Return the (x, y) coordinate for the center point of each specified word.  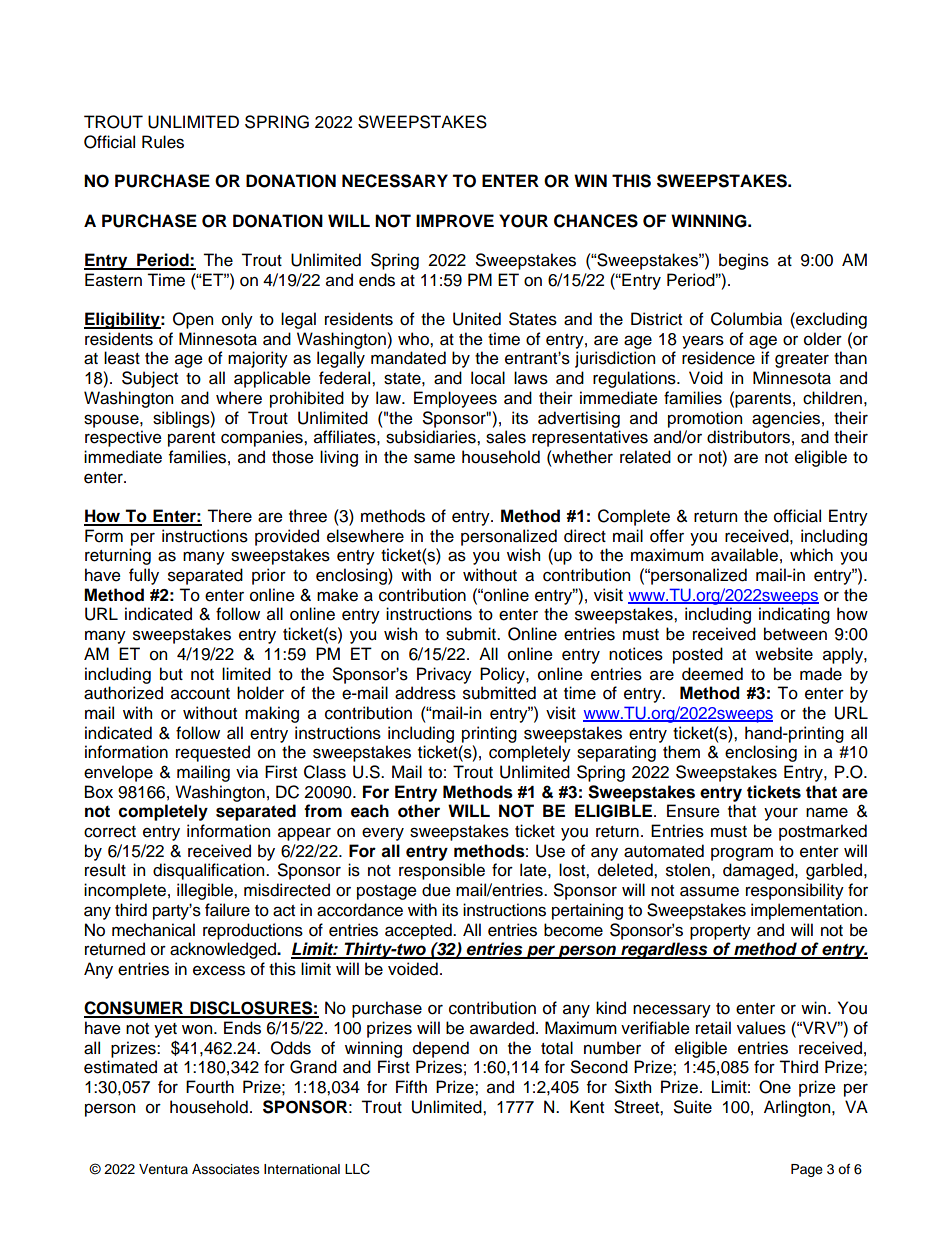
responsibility (795, 891)
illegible (206, 891)
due (436, 890)
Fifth (411, 1086)
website (784, 654)
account (200, 694)
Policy (503, 675)
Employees (455, 399)
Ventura (163, 1169)
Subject (150, 379)
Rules (163, 142)
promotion (705, 419)
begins (744, 261)
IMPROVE (455, 221)
